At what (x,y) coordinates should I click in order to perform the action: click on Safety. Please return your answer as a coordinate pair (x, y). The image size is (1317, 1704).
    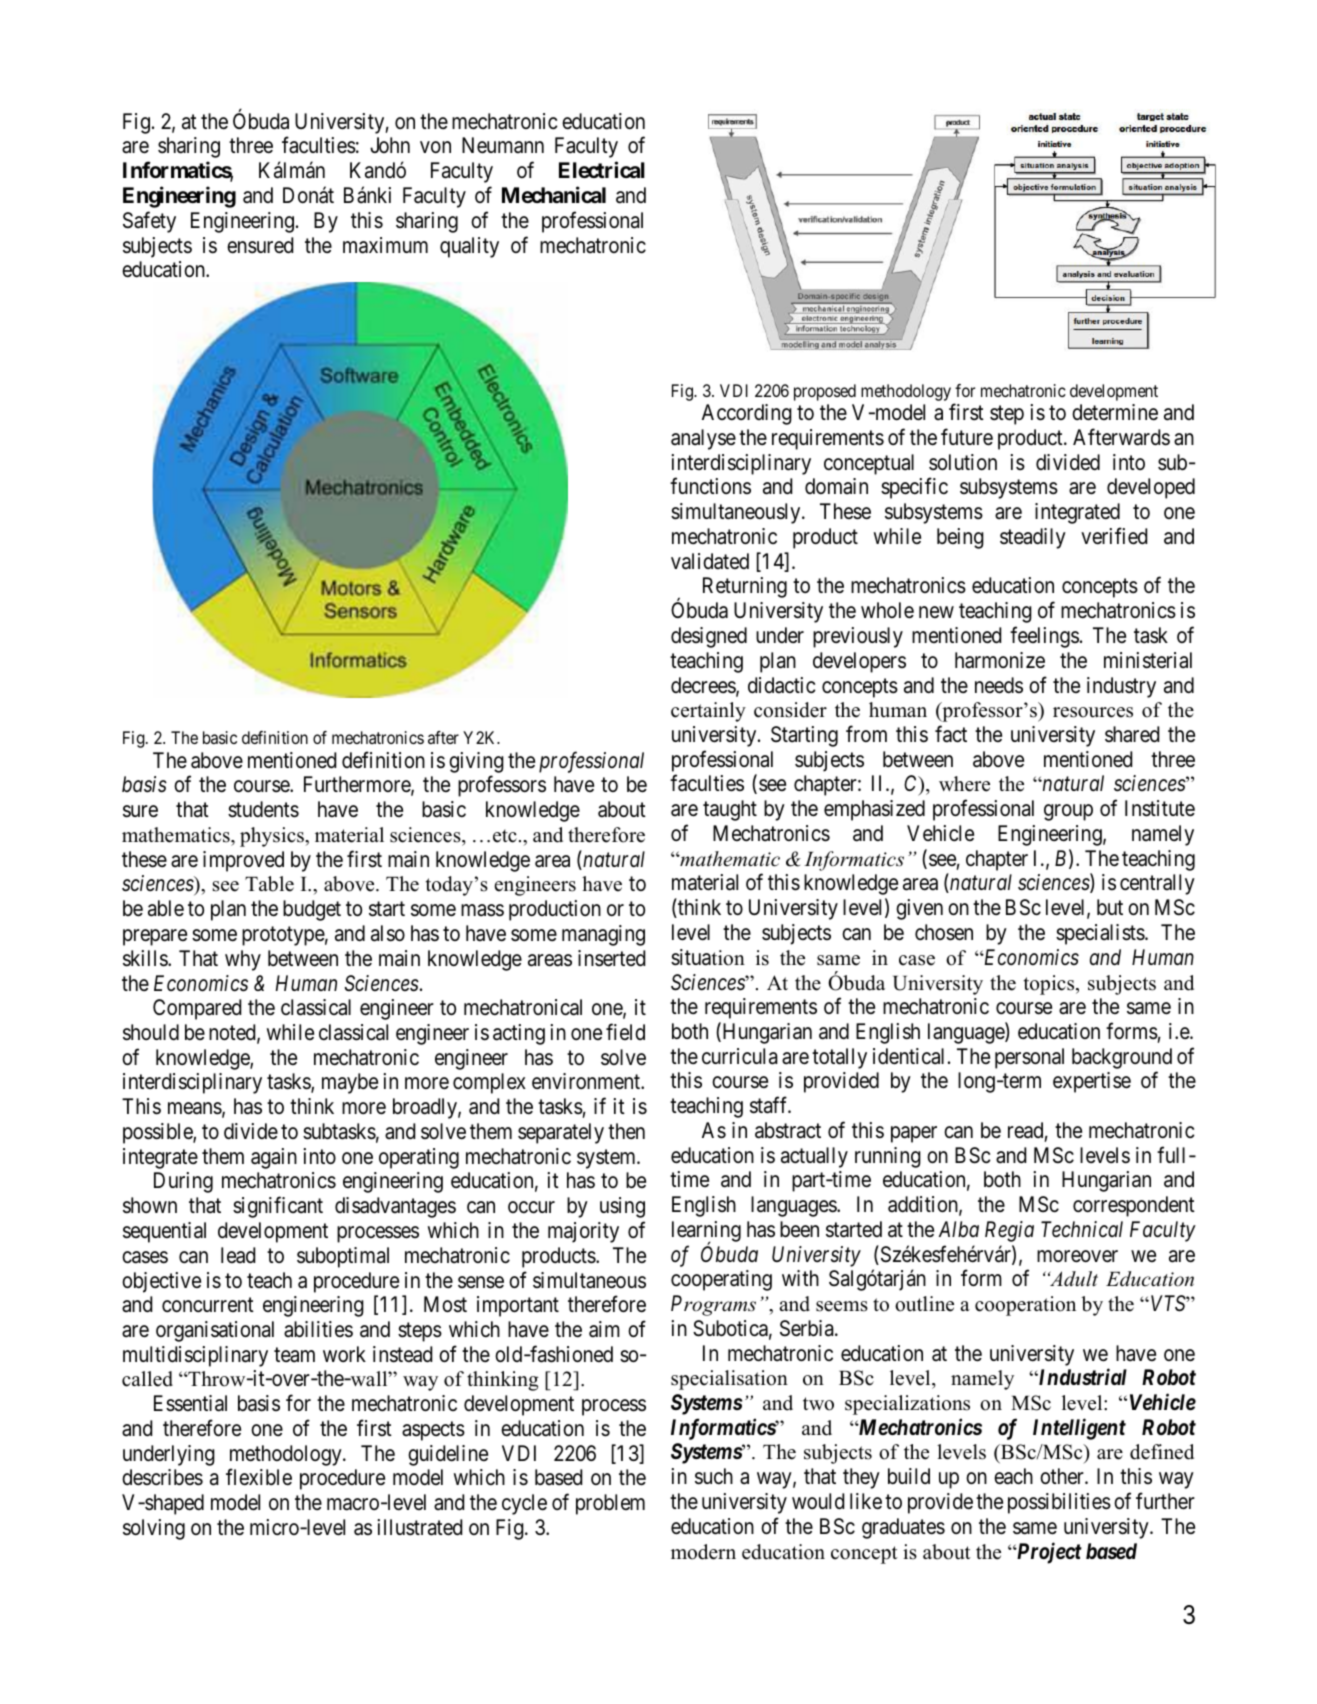
    Looking at the image, I should click on (149, 222).
